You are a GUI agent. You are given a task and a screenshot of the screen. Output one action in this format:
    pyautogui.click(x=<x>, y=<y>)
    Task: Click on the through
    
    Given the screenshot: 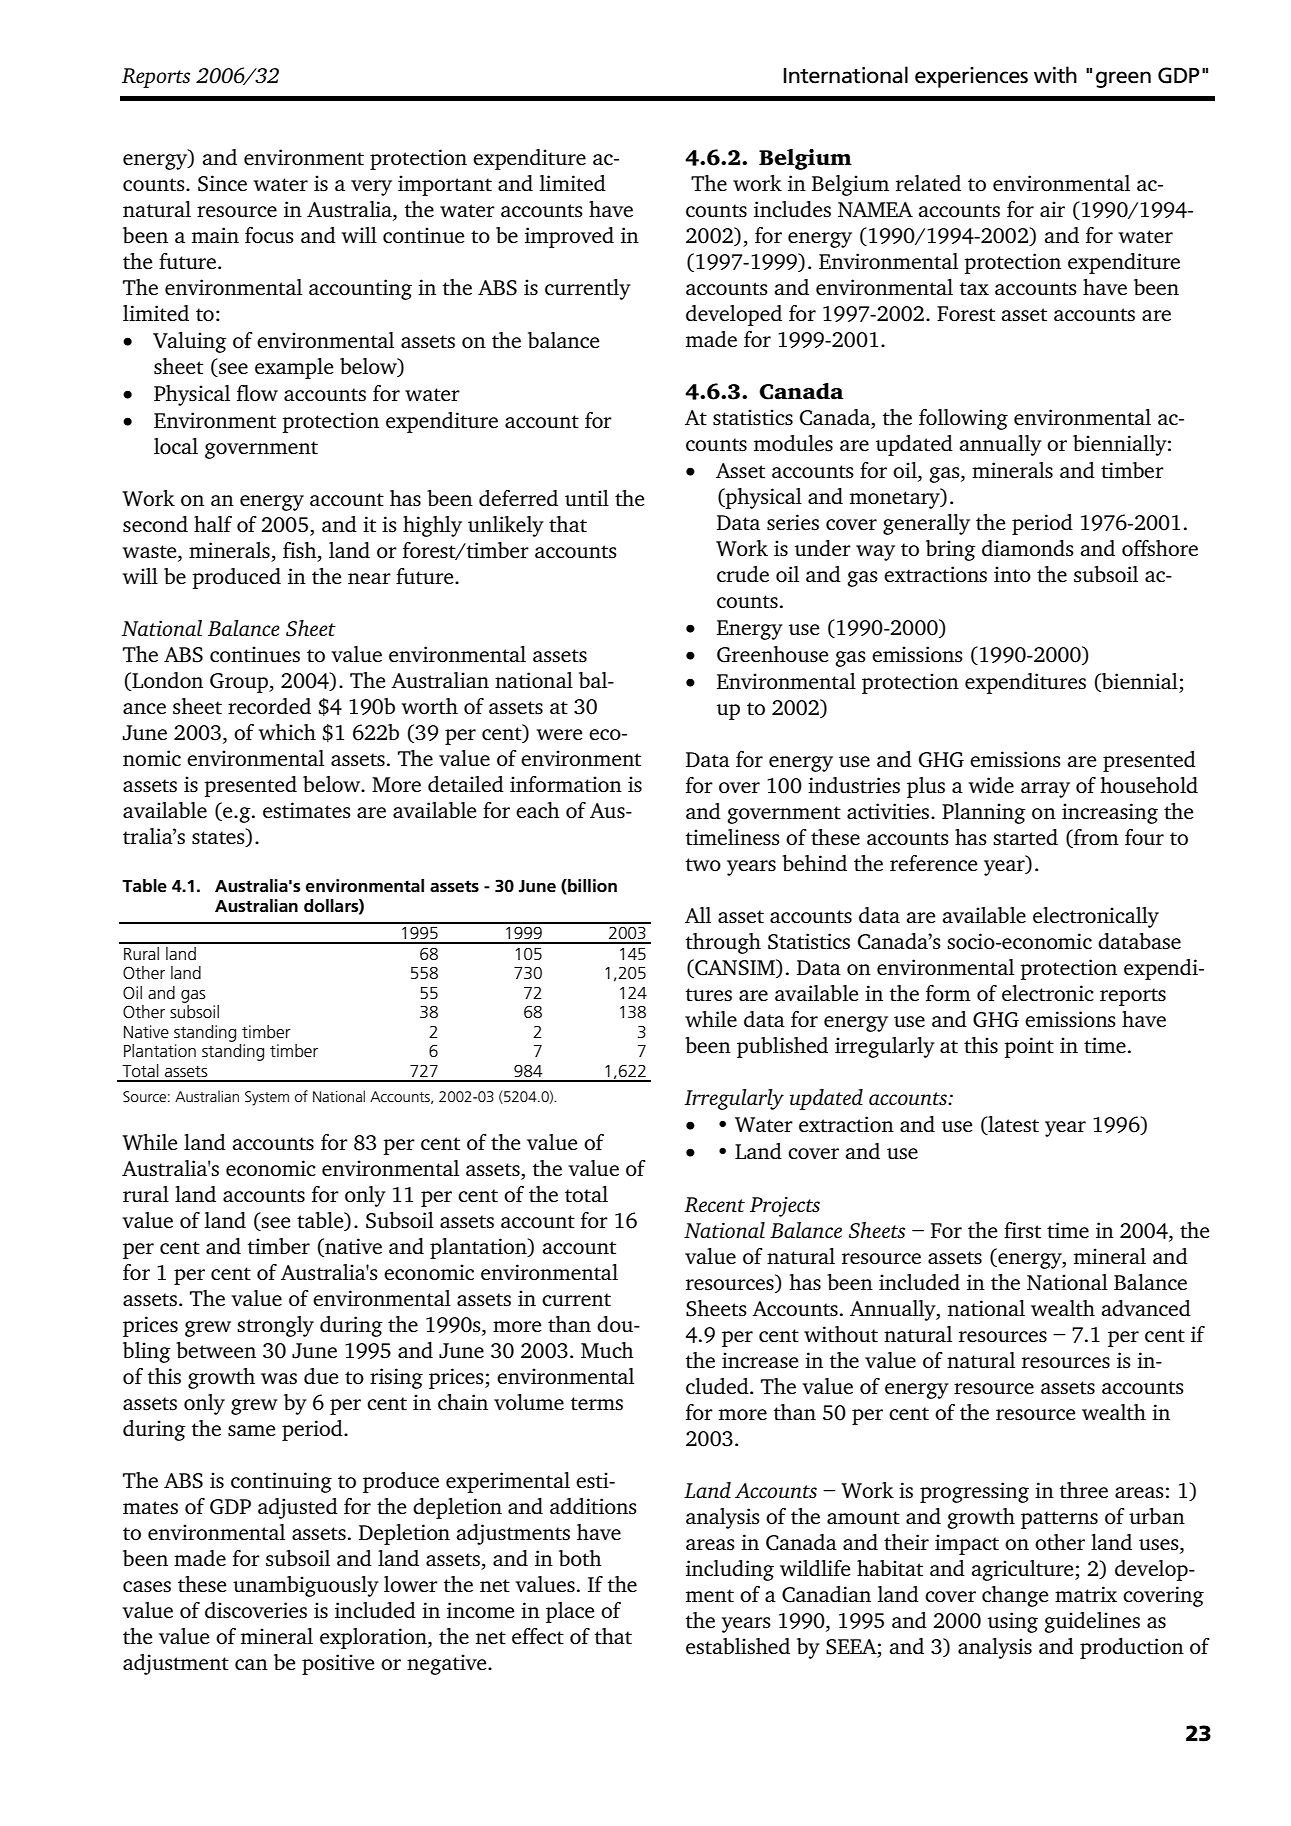 What is the action you would take?
    pyautogui.click(x=723, y=943)
